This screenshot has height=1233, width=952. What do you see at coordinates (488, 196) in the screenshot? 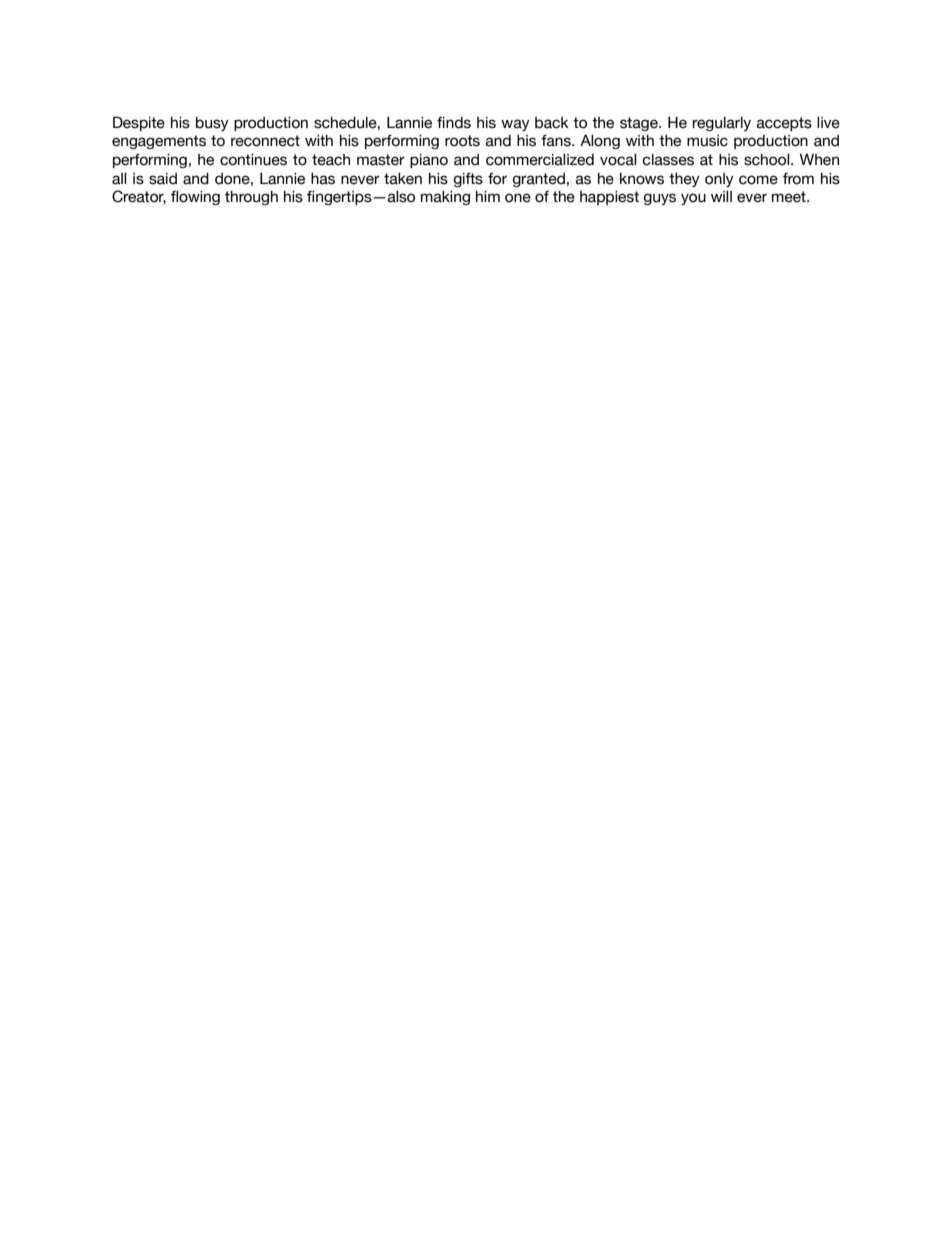
I see `him` at bounding box center [488, 196].
